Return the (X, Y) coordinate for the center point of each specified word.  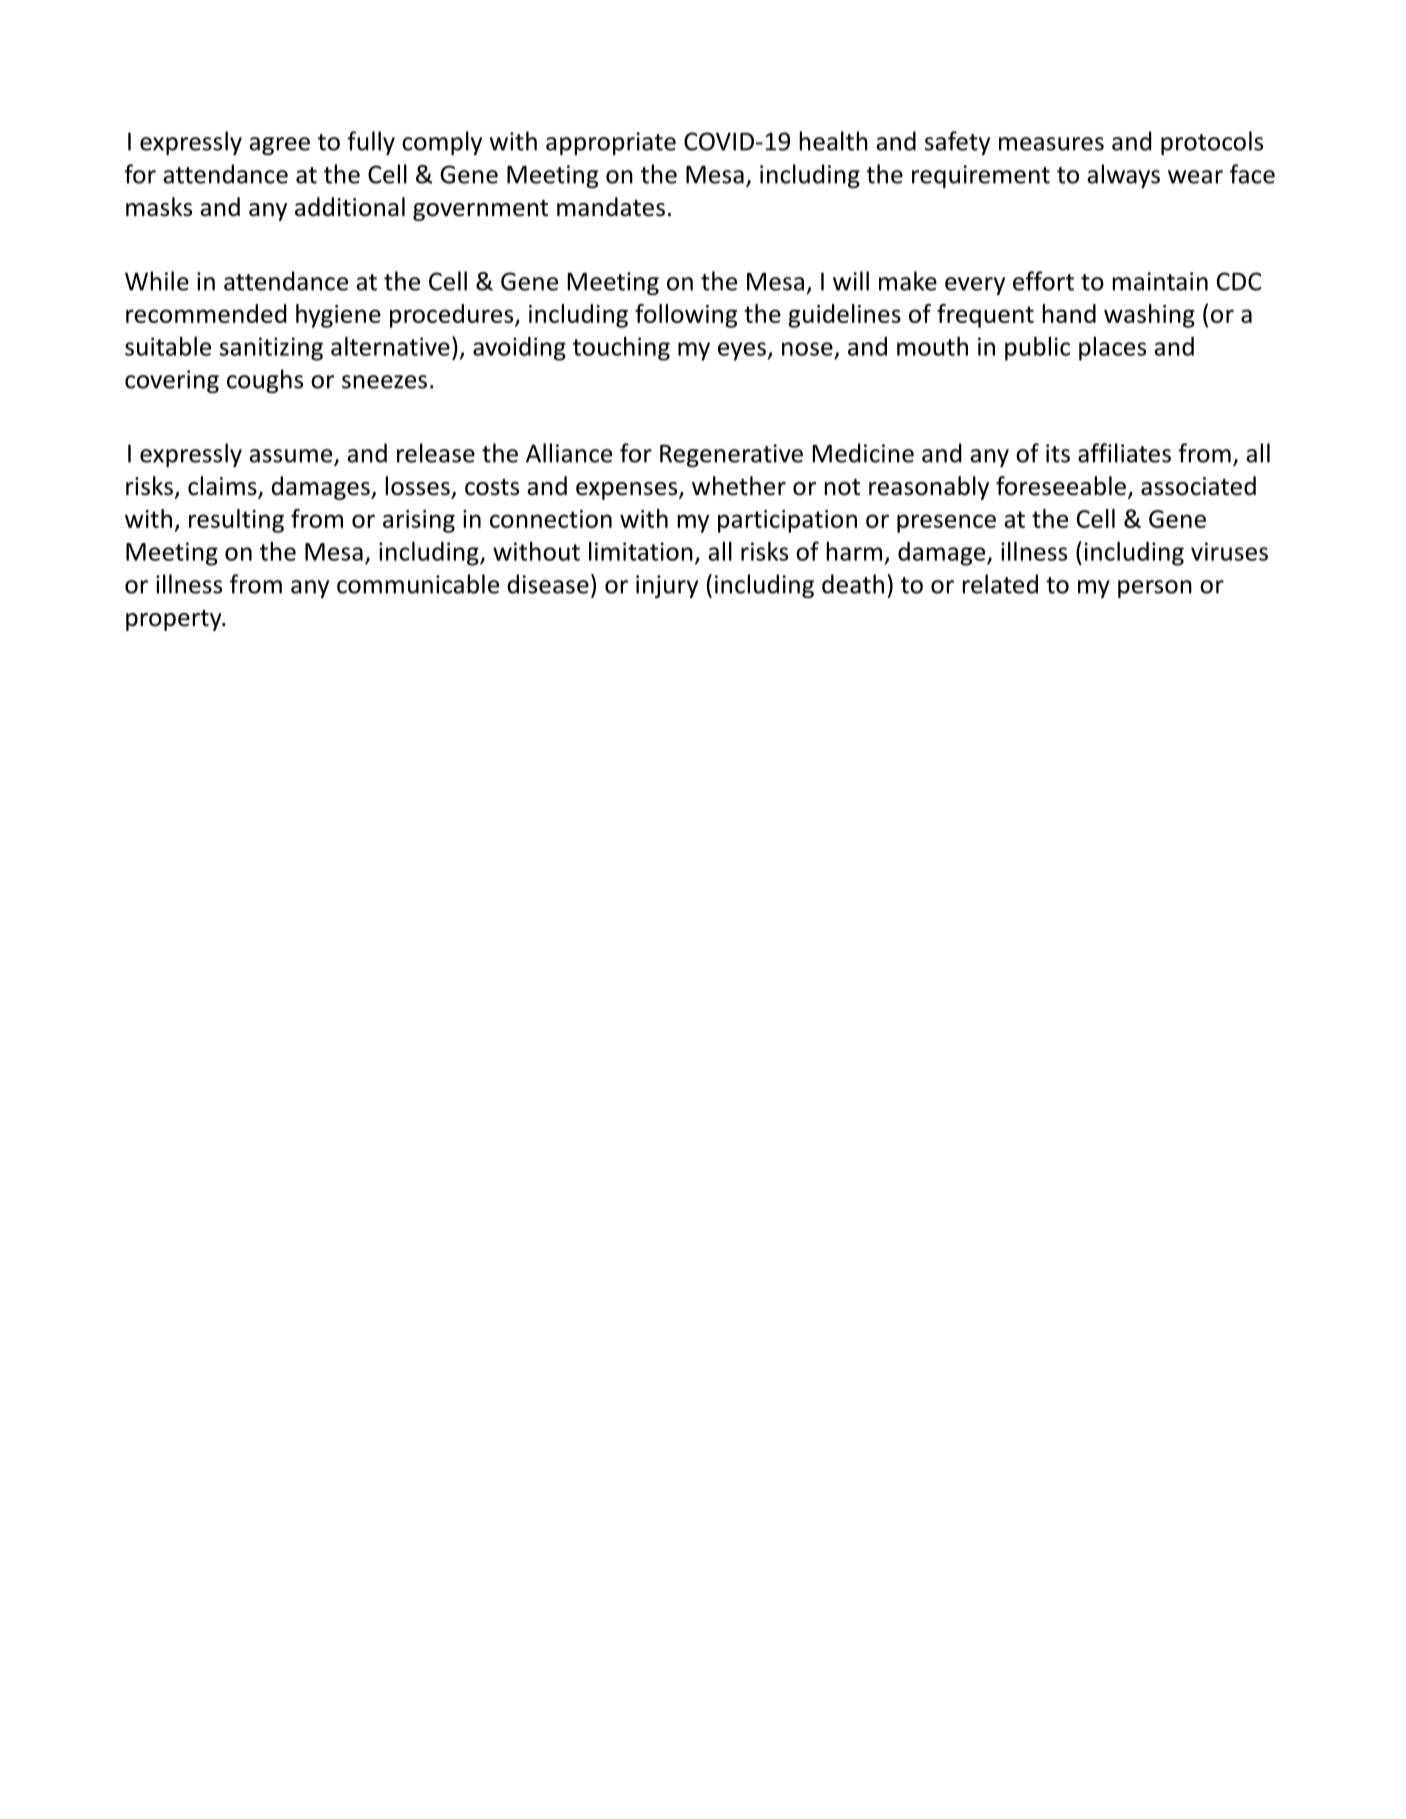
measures (1051, 144)
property (175, 620)
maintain (1160, 281)
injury (667, 586)
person (1155, 589)
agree (279, 146)
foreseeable (1061, 486)
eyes (742, 351)
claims (223, 487)
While (157, 281)
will (851, 281)
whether (739, 486)
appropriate (611, 143)
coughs (265, 381)
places (1112, 348)
